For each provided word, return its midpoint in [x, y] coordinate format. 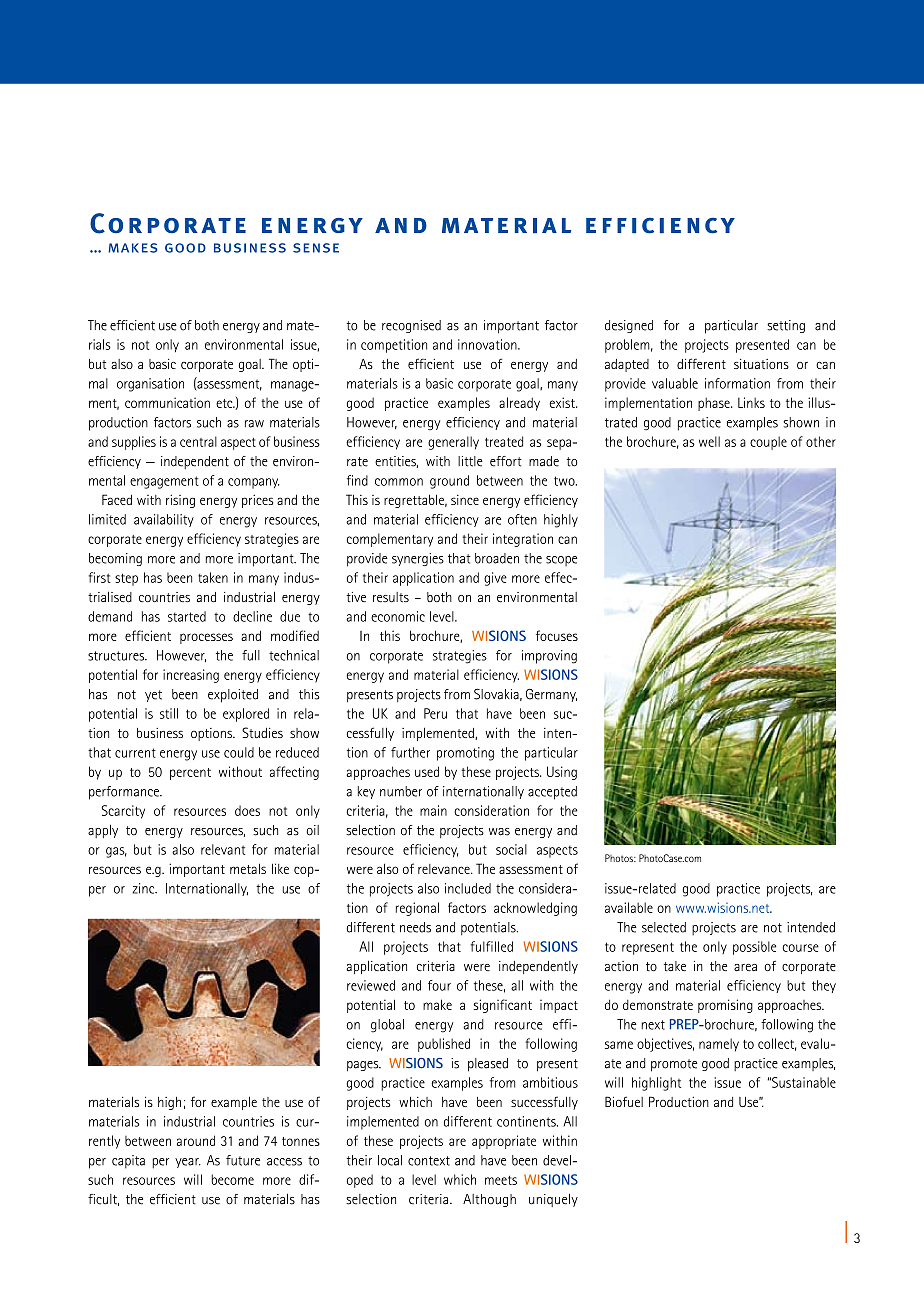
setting [786, 326]
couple [768, 443]
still [169, 713]
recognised [411, 326]
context [429, 1161]
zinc [144, 888]
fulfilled [492, 946]
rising [180, 501]
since [465, 500]
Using [562, 773]
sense [316, 248]
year [188, 1163]
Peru [435, 713]
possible [754, 948]
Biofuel [624, 1101]
